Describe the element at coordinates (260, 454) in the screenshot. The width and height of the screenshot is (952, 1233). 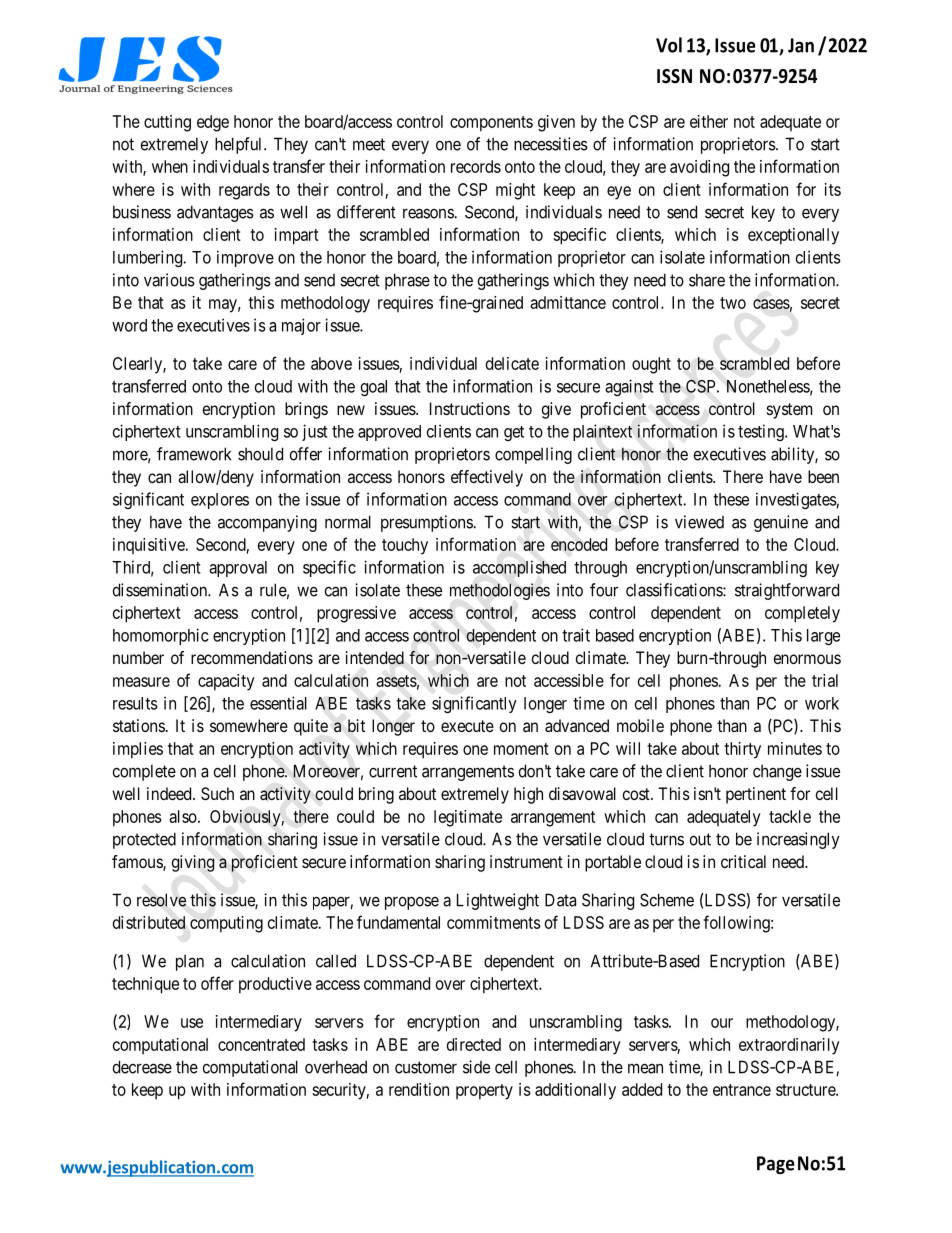
I see `should` at that location.
